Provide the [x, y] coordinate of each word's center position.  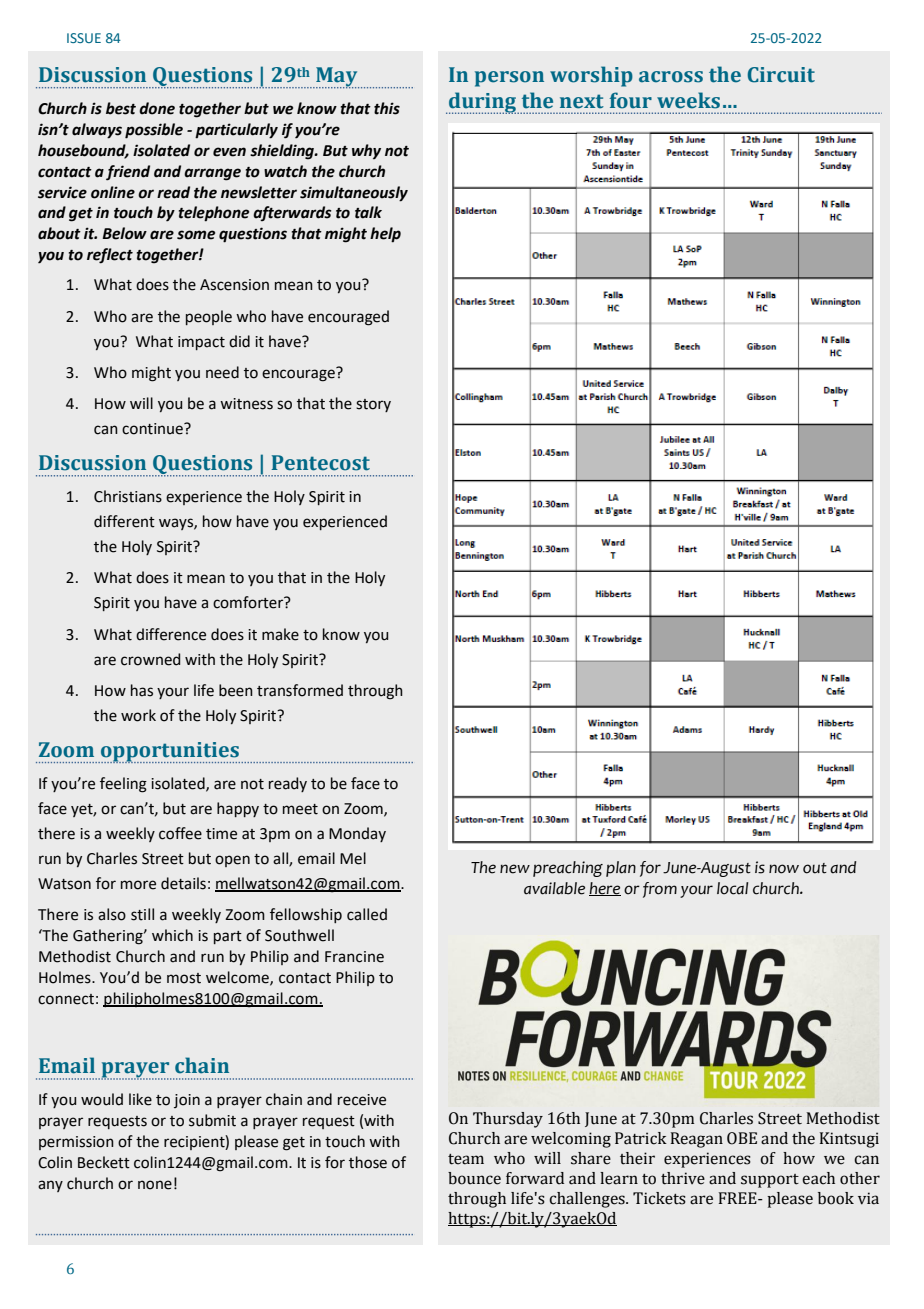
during [483, 103]
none [155, 1185]
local [732, 888]
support [770, 1181]
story [373, 405]
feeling [123, 785]
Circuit [781, 75]
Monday [357, 834]
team [466, 1159]
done [157, 108]
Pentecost [321, 463]
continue [153, 429]
